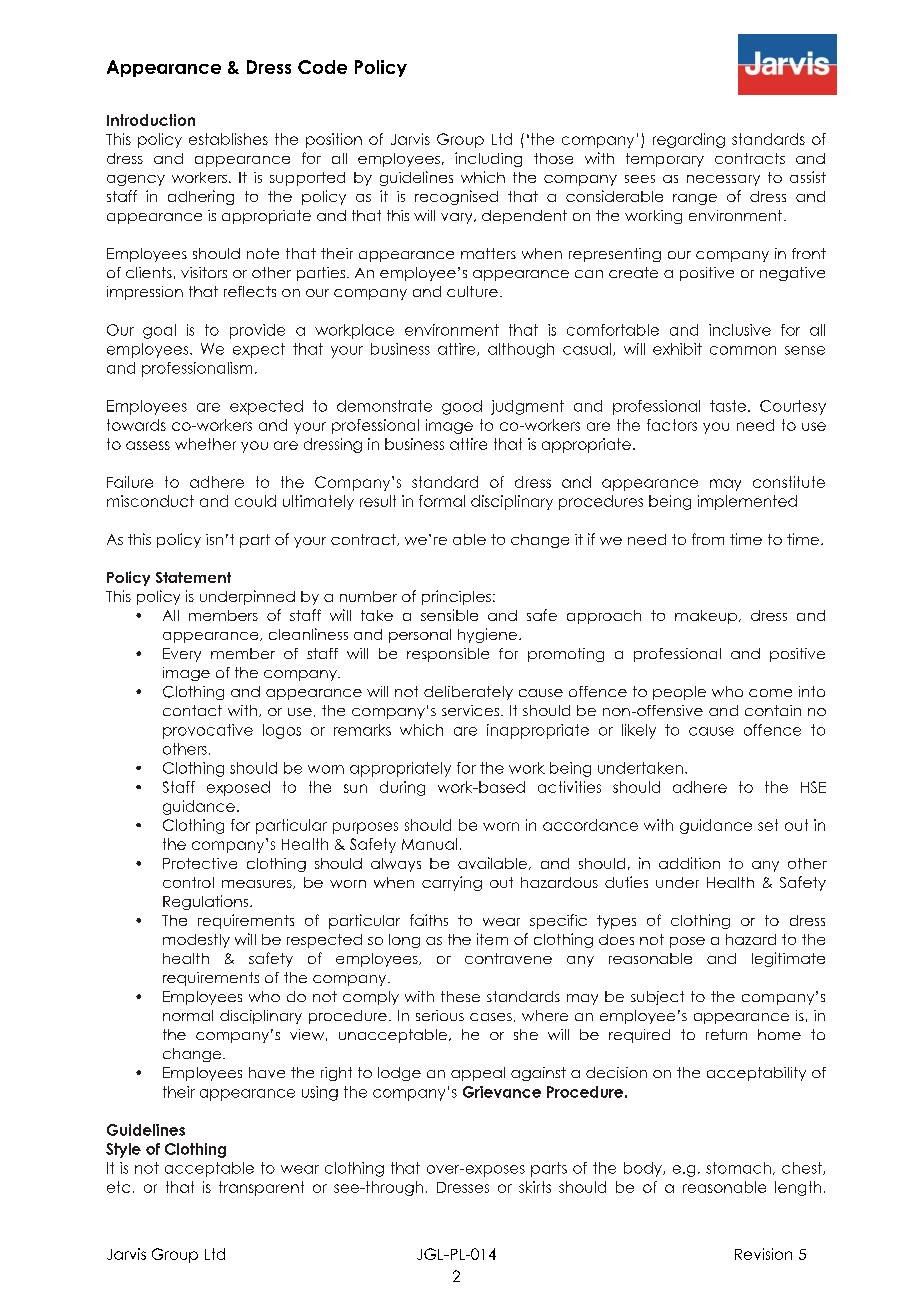  What do you see at coordinates (689, 140) in the image?
I see `regarding` at bounding box center [689, 140].
